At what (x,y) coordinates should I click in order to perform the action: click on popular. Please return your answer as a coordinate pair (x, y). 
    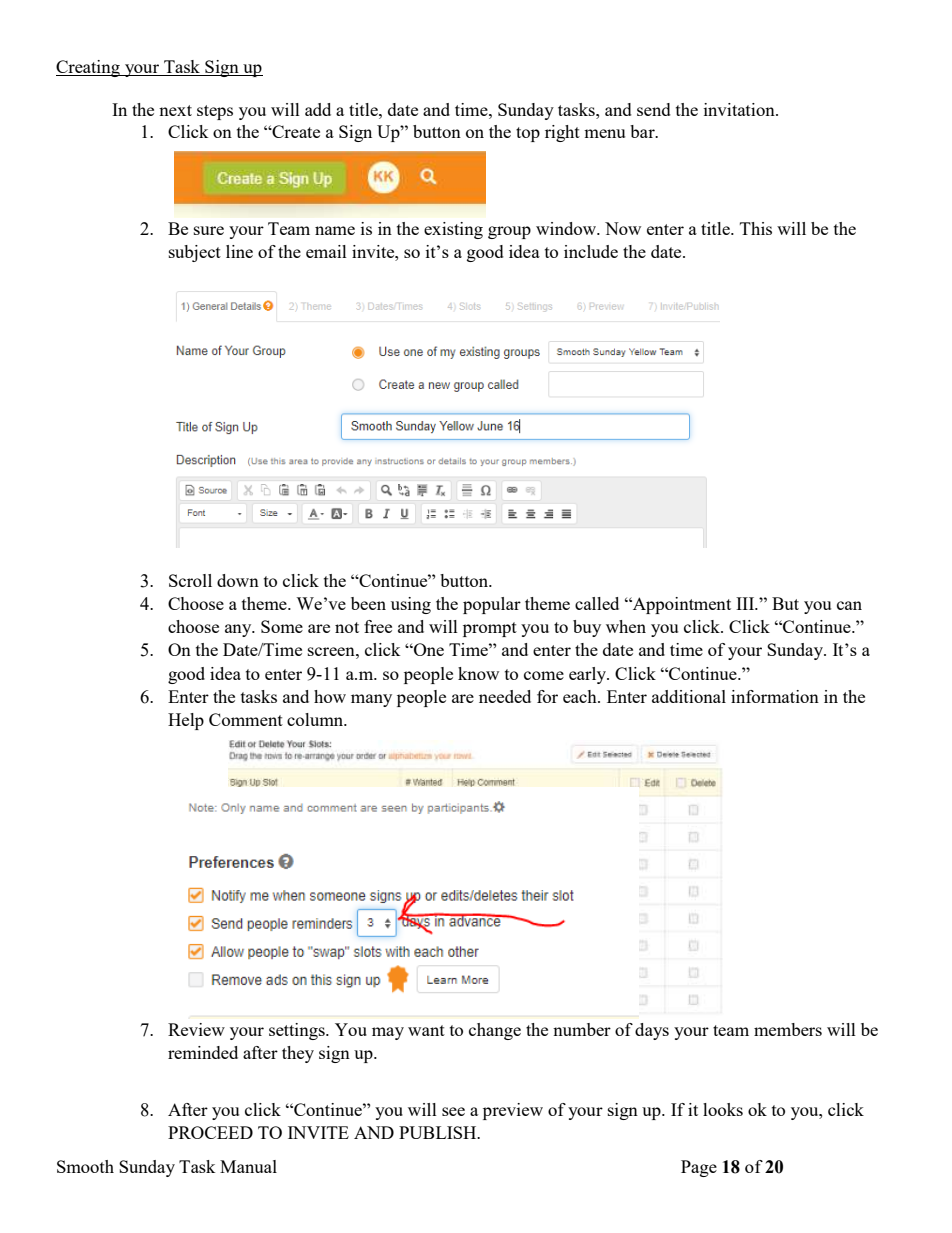
    Looking at the image, I should click on (492, 605).
